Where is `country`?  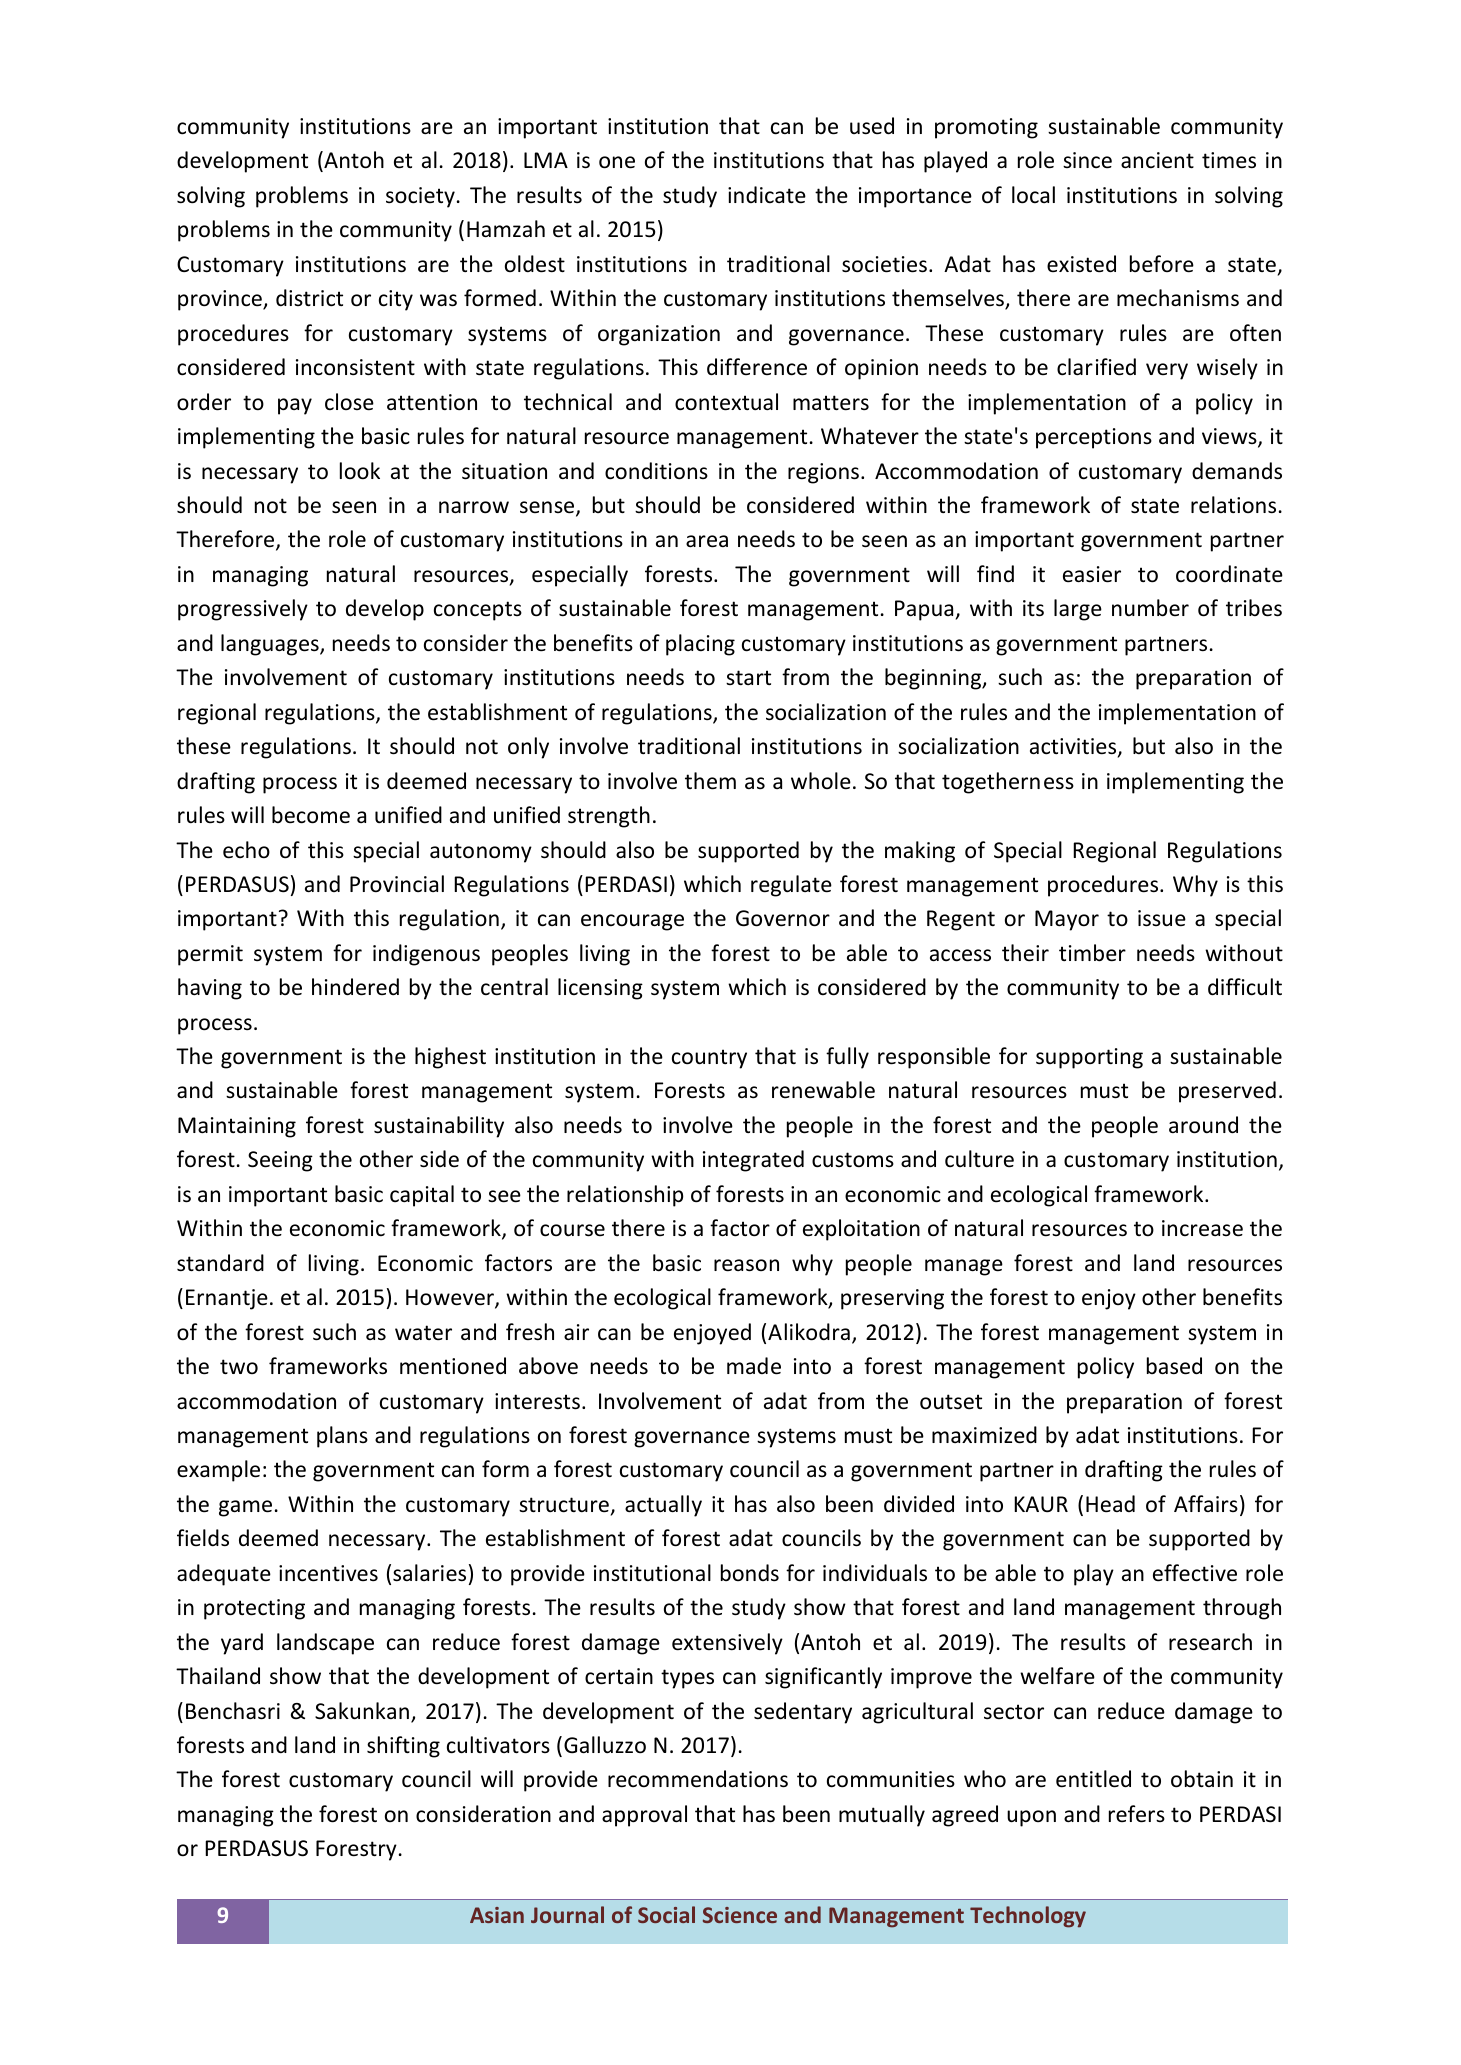
country is located at coordinates (709, 1059).
